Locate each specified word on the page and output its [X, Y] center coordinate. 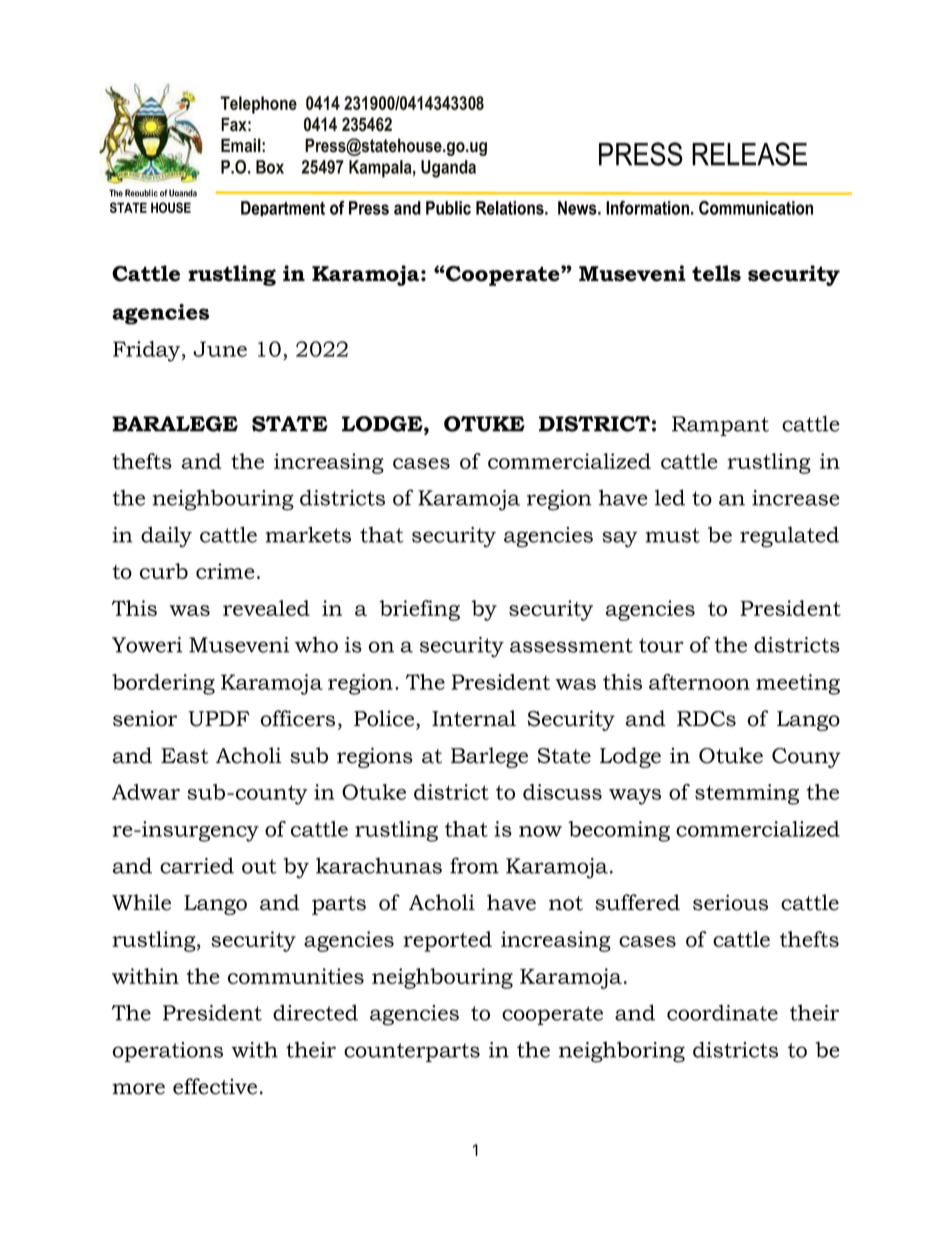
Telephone [258, 105]
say [620, 539]
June [220, 349]
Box [270, 167]
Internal [474, 718]
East [185, 756]
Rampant [720, 426]
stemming [747, 794]
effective [215, 1086]
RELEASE [749, 154]
